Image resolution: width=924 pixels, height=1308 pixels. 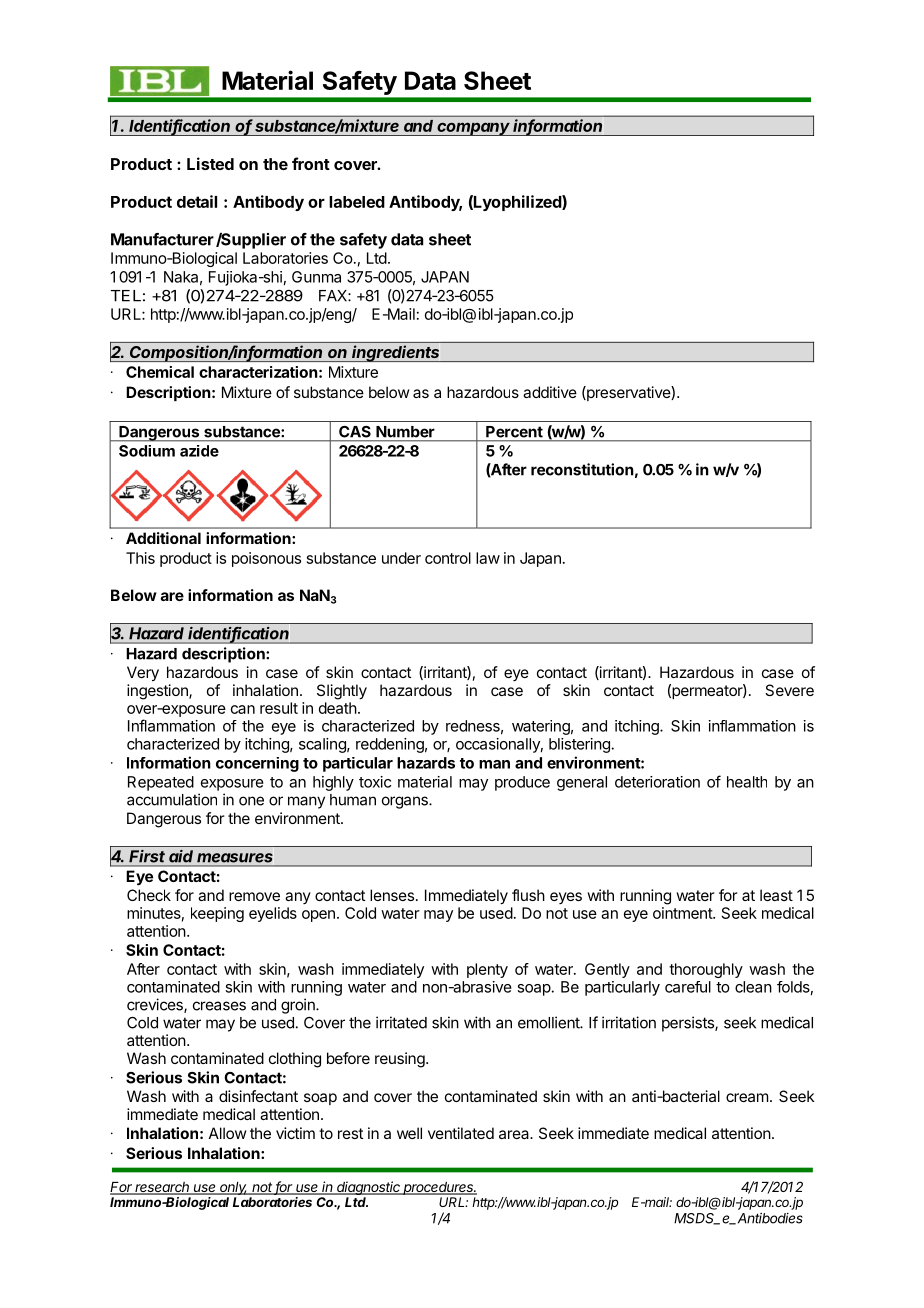 I want to click on additive, so click(x=550, y=392).
